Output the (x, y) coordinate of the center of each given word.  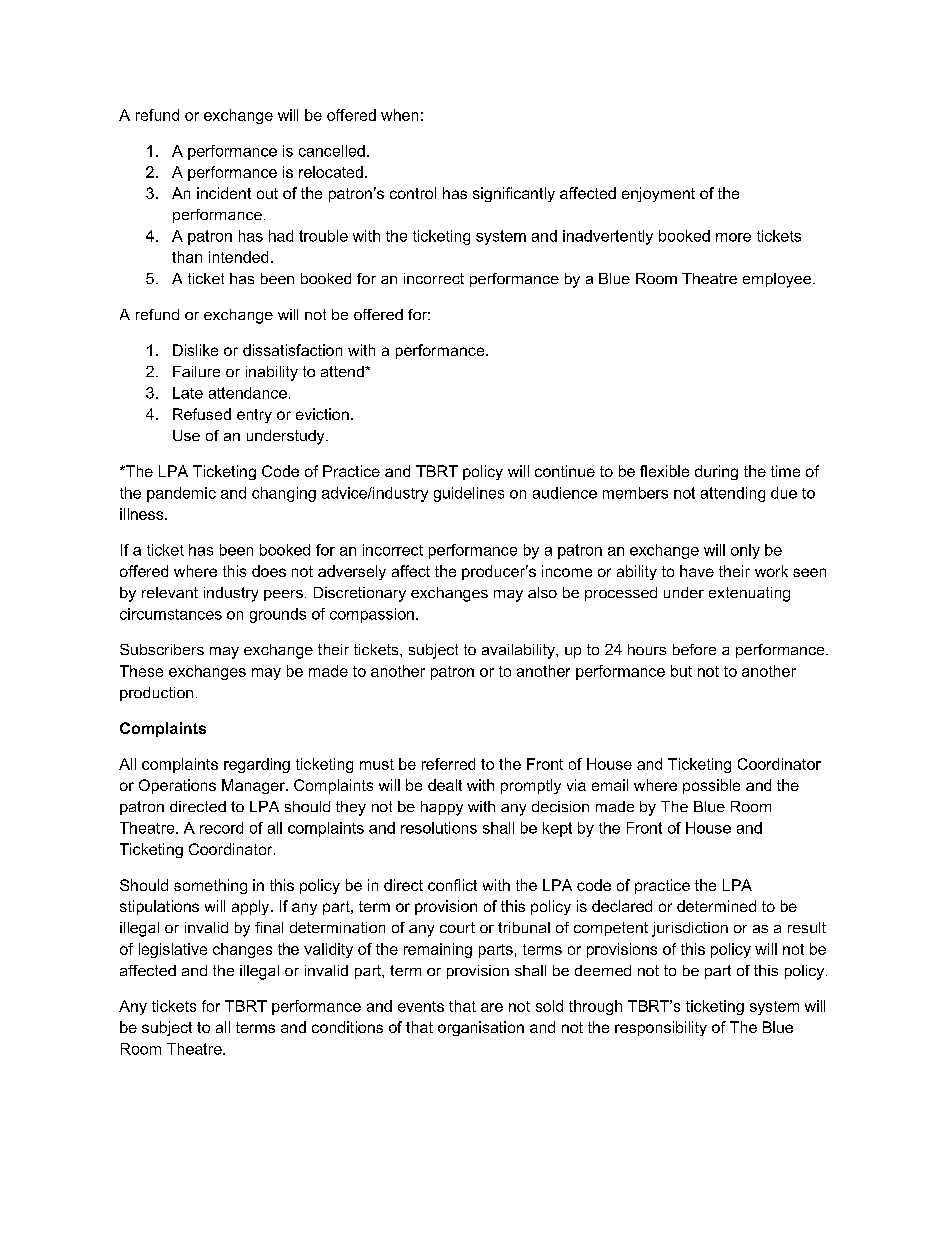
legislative (173, 950)
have (697, 571)
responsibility (661, 1028)
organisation (481, 1028)
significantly (514, 194)
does (269, 571)
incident (224, 193)
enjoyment (658, 194)
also (542, 592)
